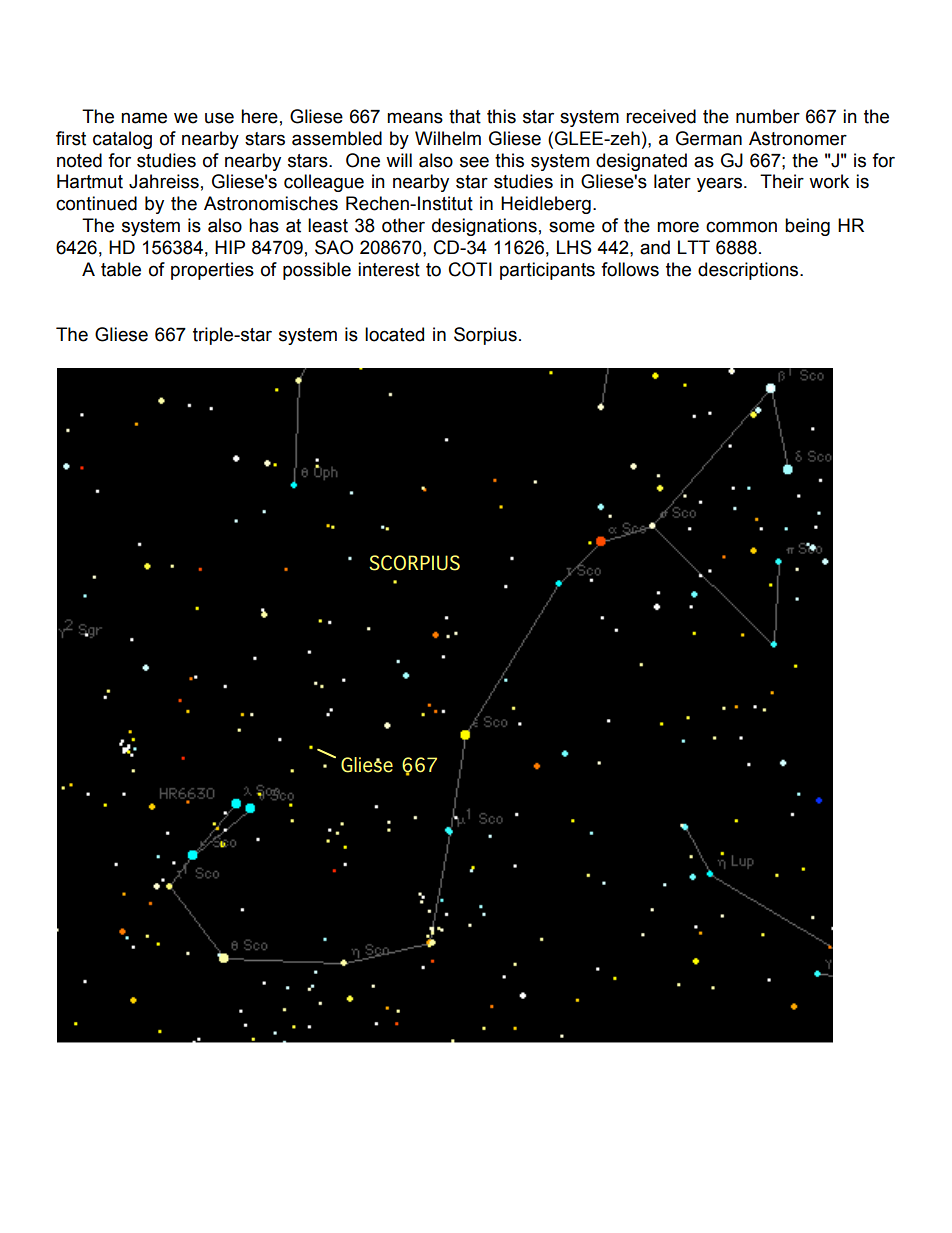  Describe the element at coordinates (414, 563) in the page. I see `SCORPIUS` at that location.
